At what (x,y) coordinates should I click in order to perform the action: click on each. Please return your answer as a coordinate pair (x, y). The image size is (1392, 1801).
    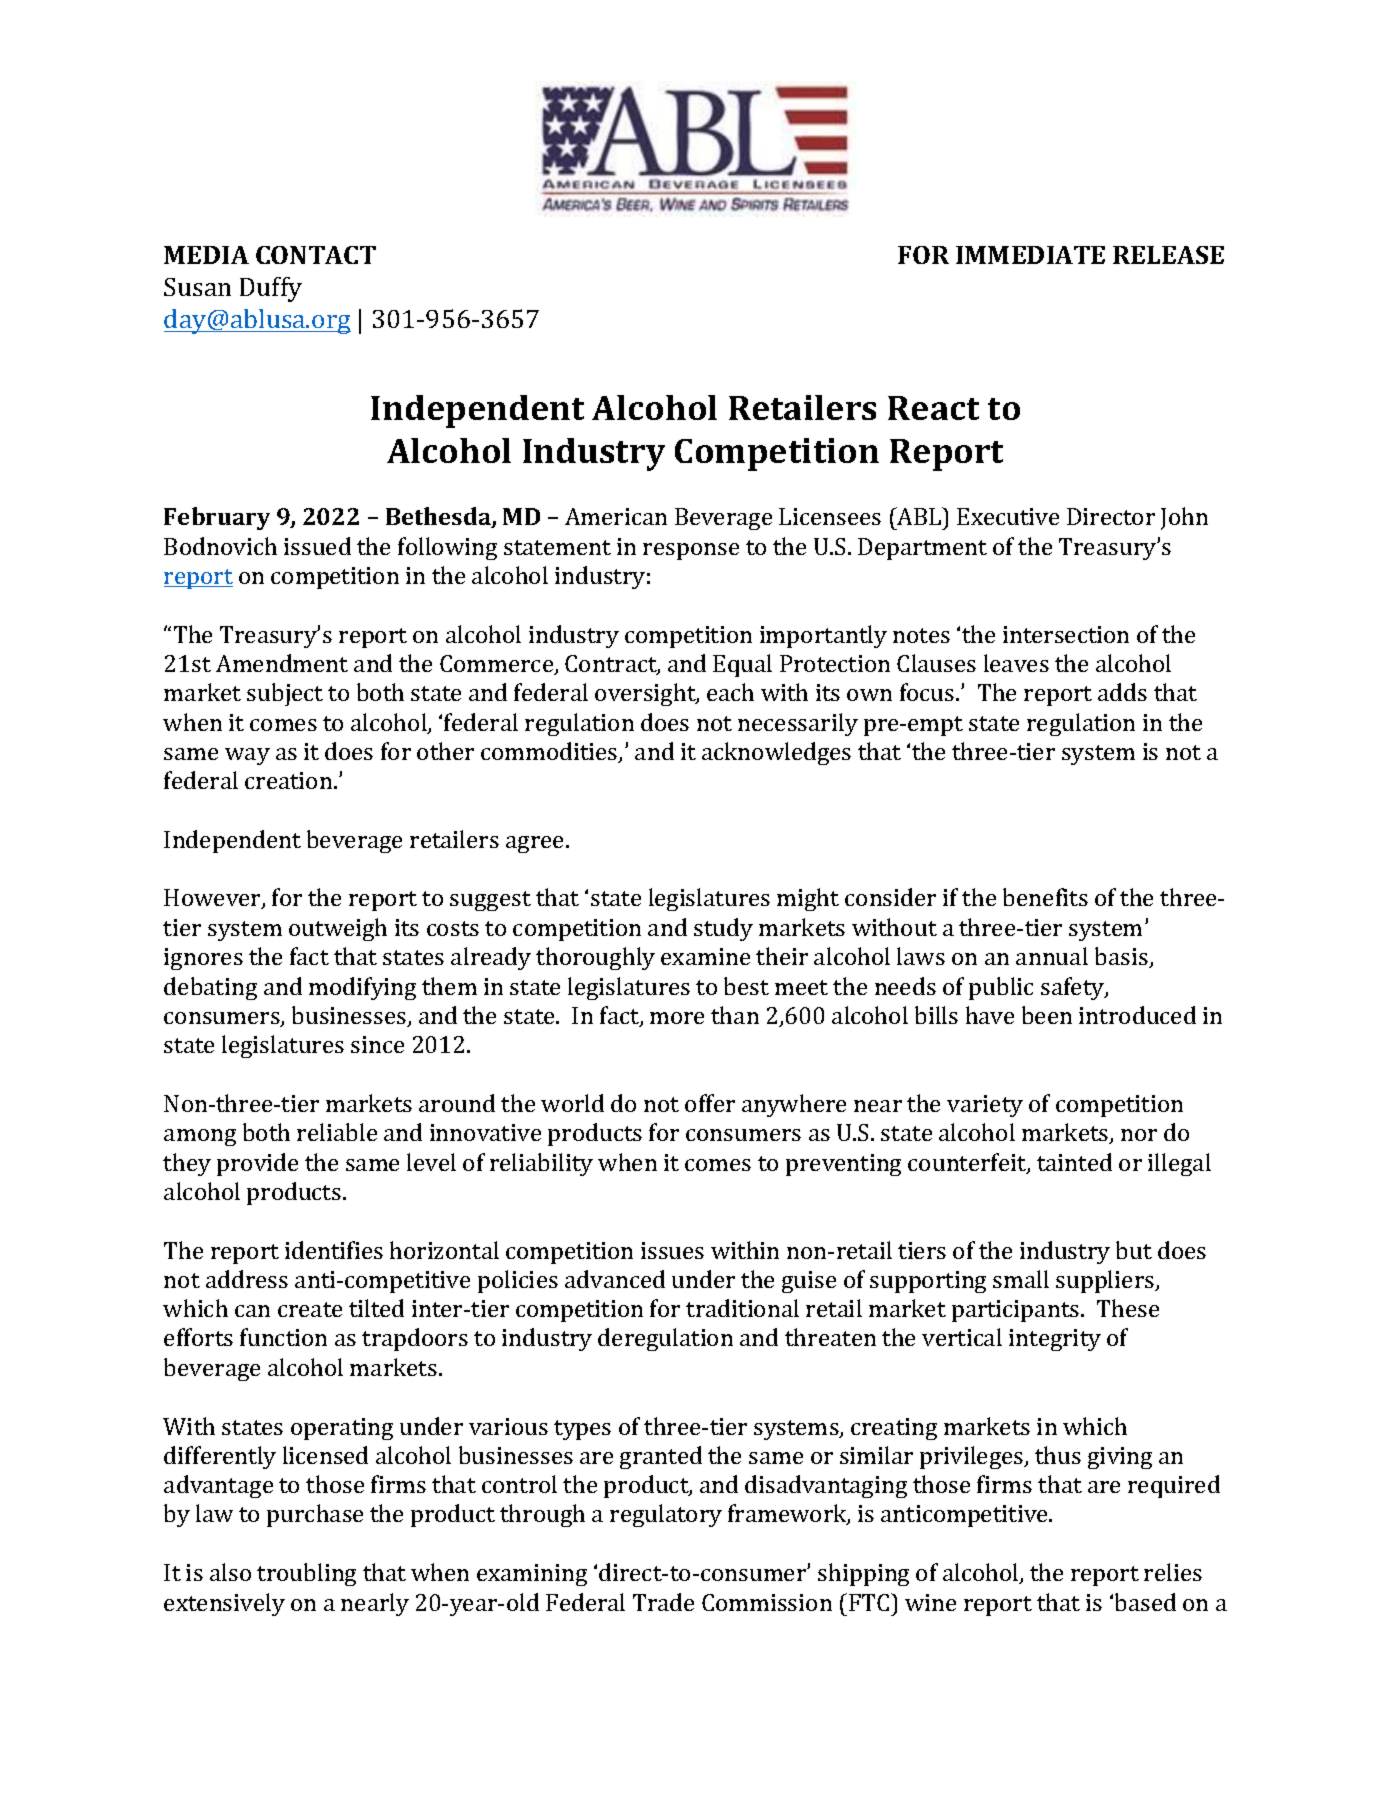
    Looking at the image, I should click on (730, 692).
